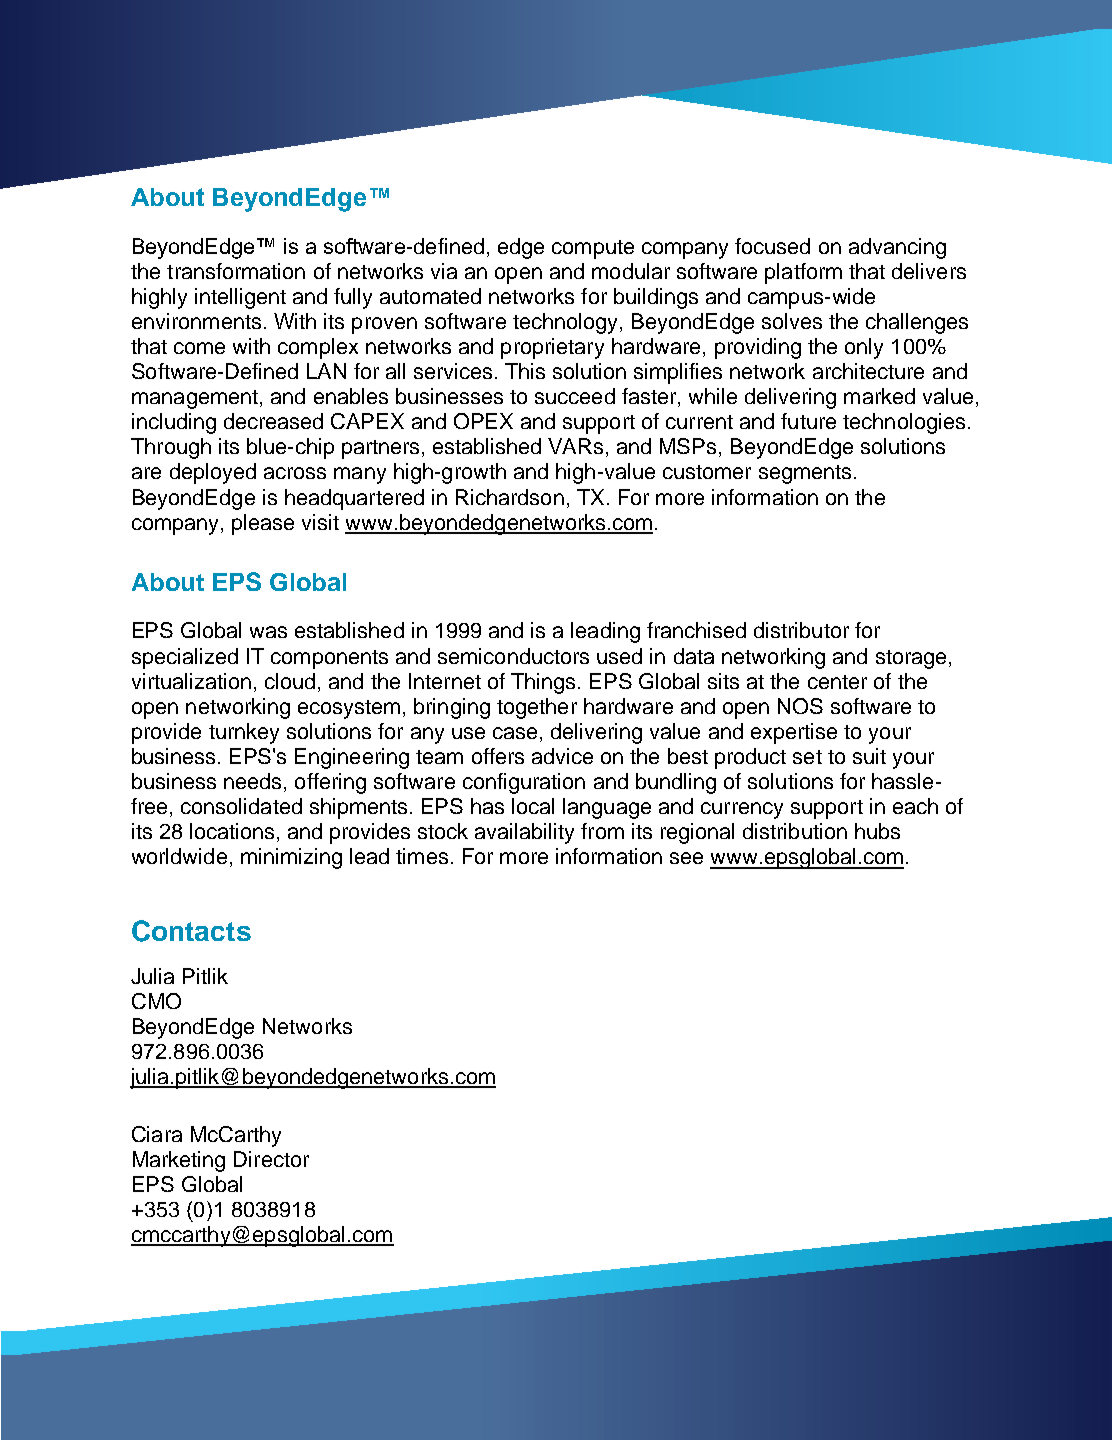 The width and height of the screenshot is (1112, 1440). I want to click on Marketing, so click(179, 1161).
